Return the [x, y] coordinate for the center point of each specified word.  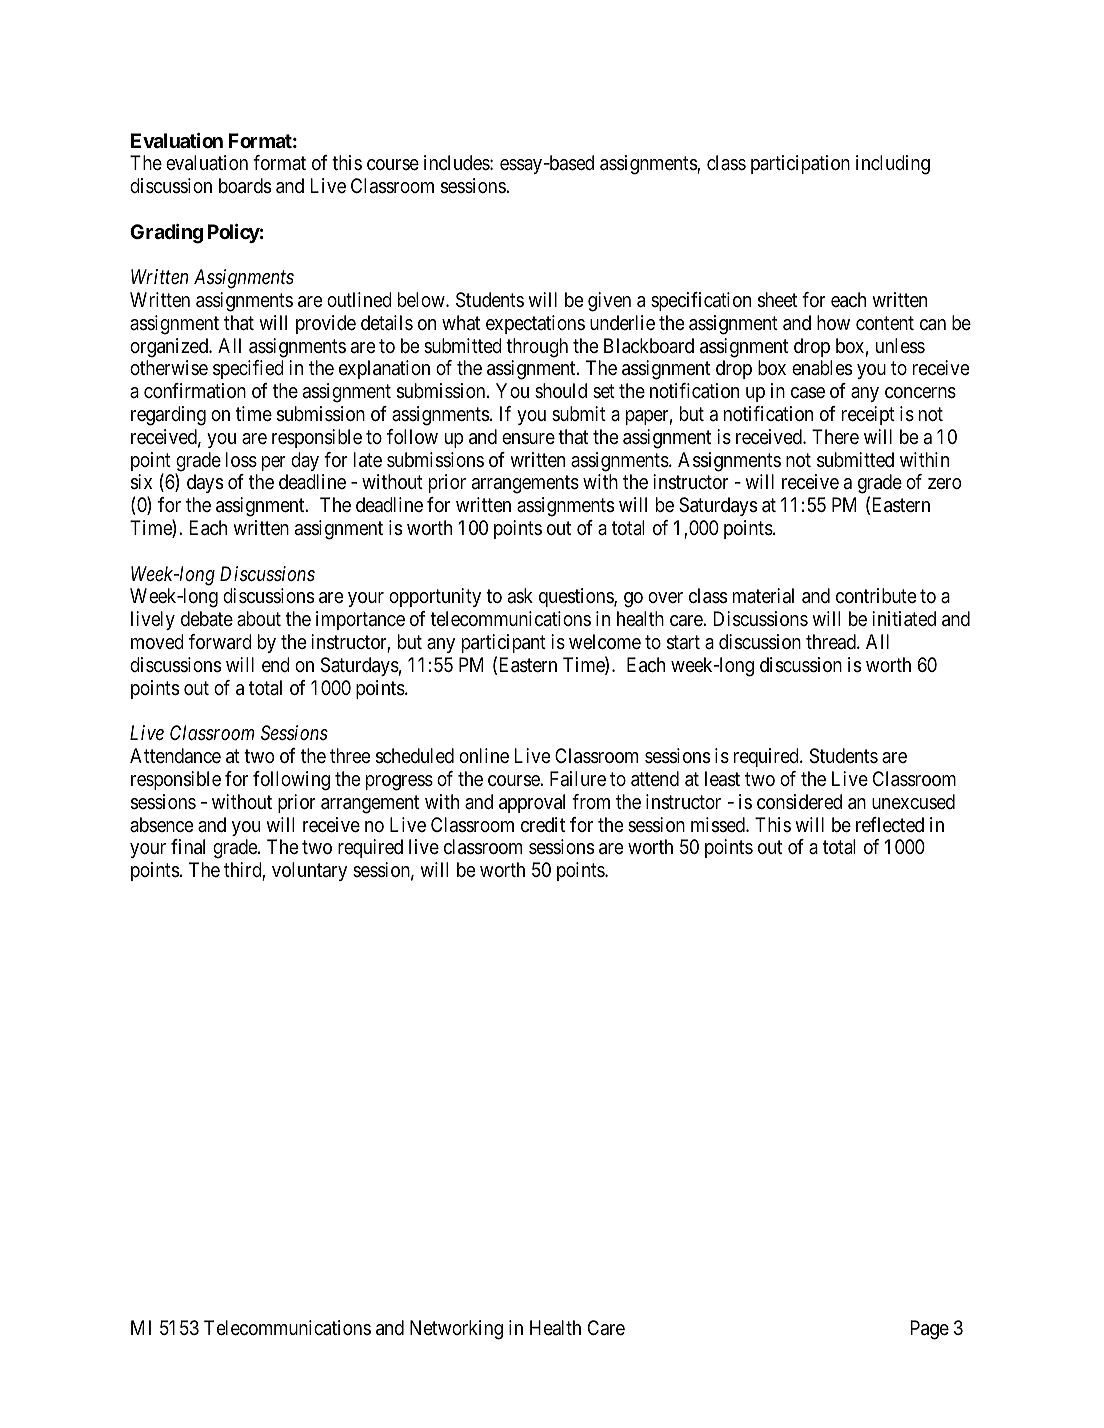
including [893, 165]
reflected [890, 824]
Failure [578, 778]
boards [245, 186]
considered [799, 801]
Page [930, 1330]
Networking [456, 1330]
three [350, 755]
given [609, 302]
